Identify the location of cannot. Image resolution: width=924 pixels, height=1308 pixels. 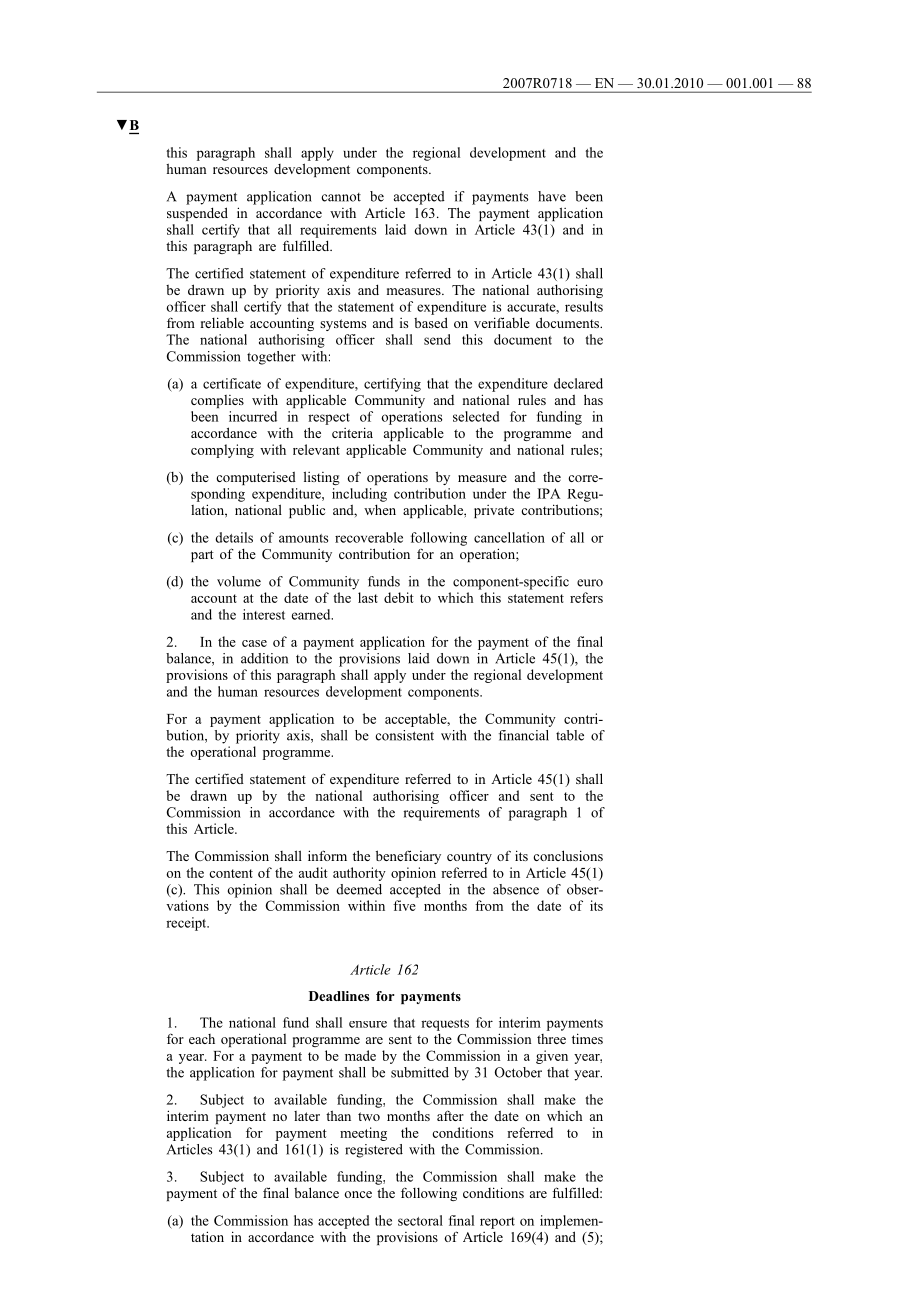
(341, 197).
